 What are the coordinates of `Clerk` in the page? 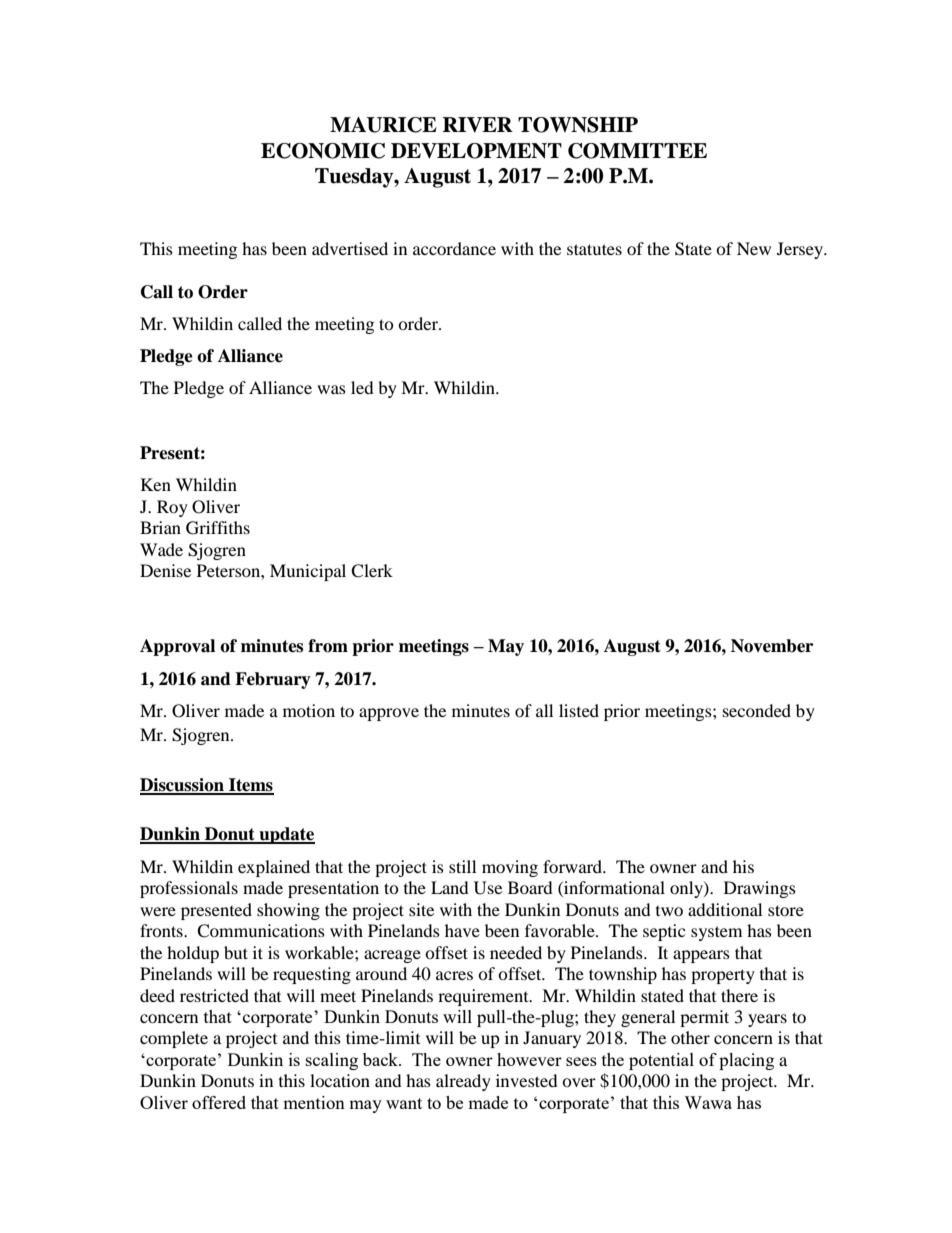 It's located at (372, 571).
